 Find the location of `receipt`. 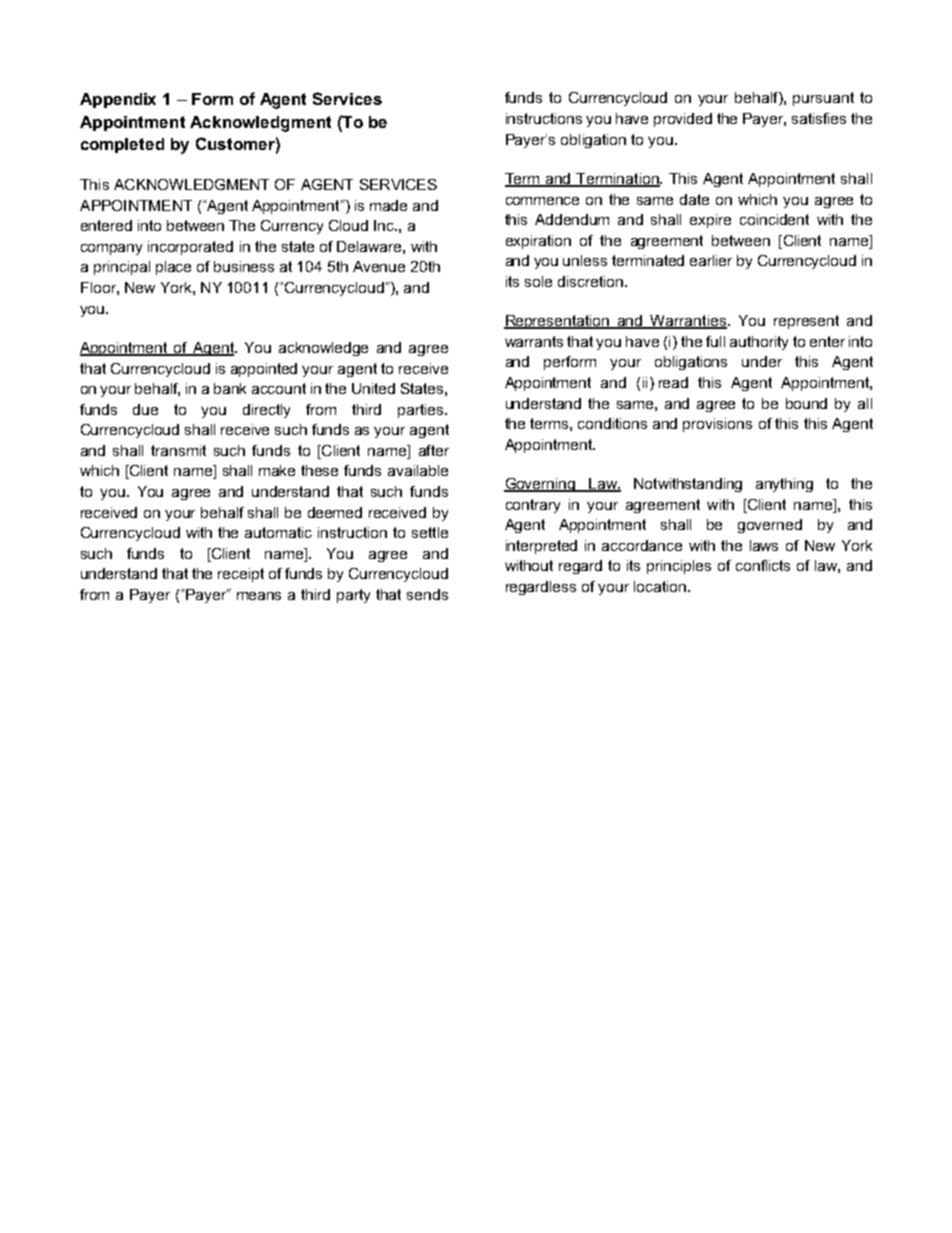

receipt is located at coordinates (241, 575).
